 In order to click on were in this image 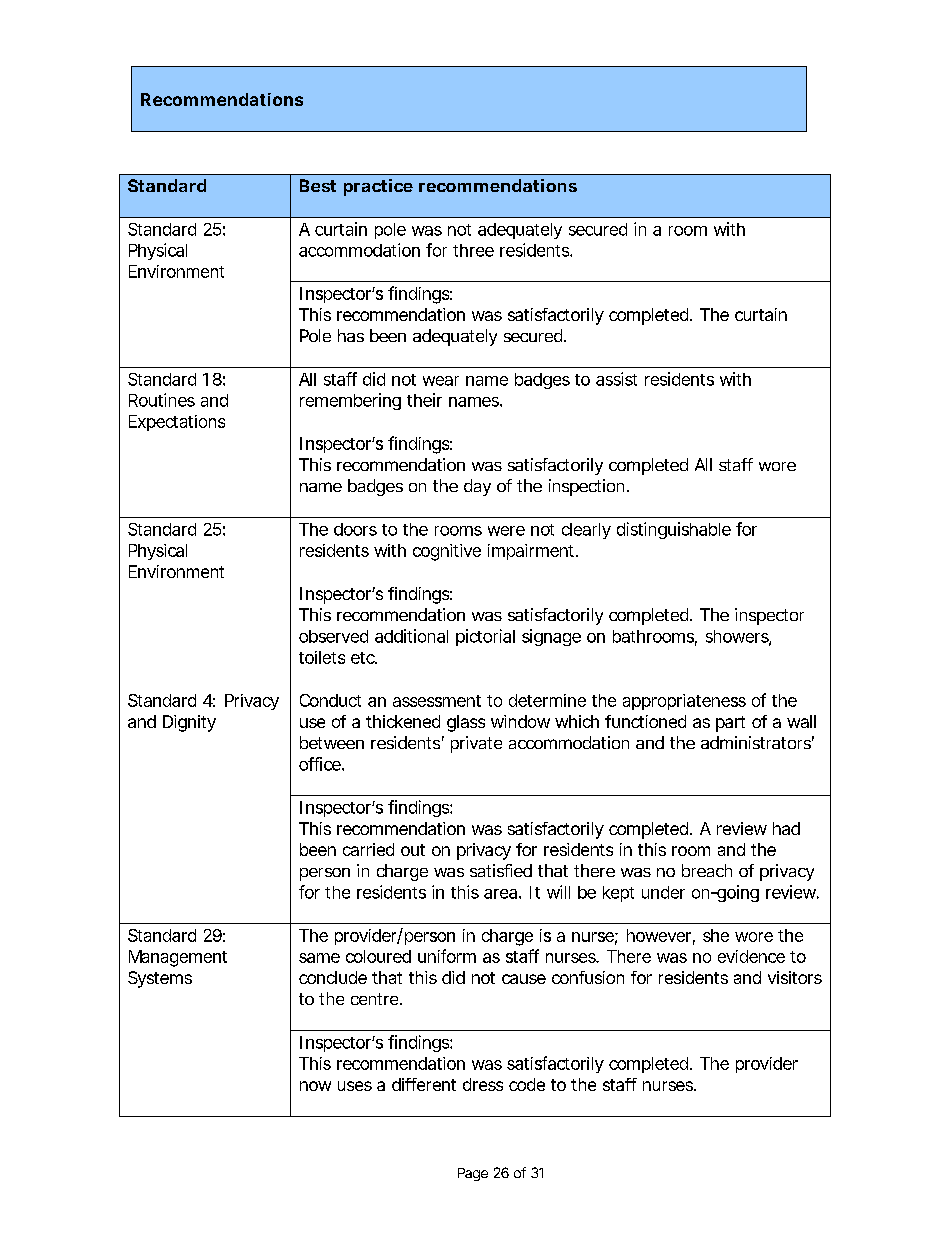, I will do `click(506, 531)`.
